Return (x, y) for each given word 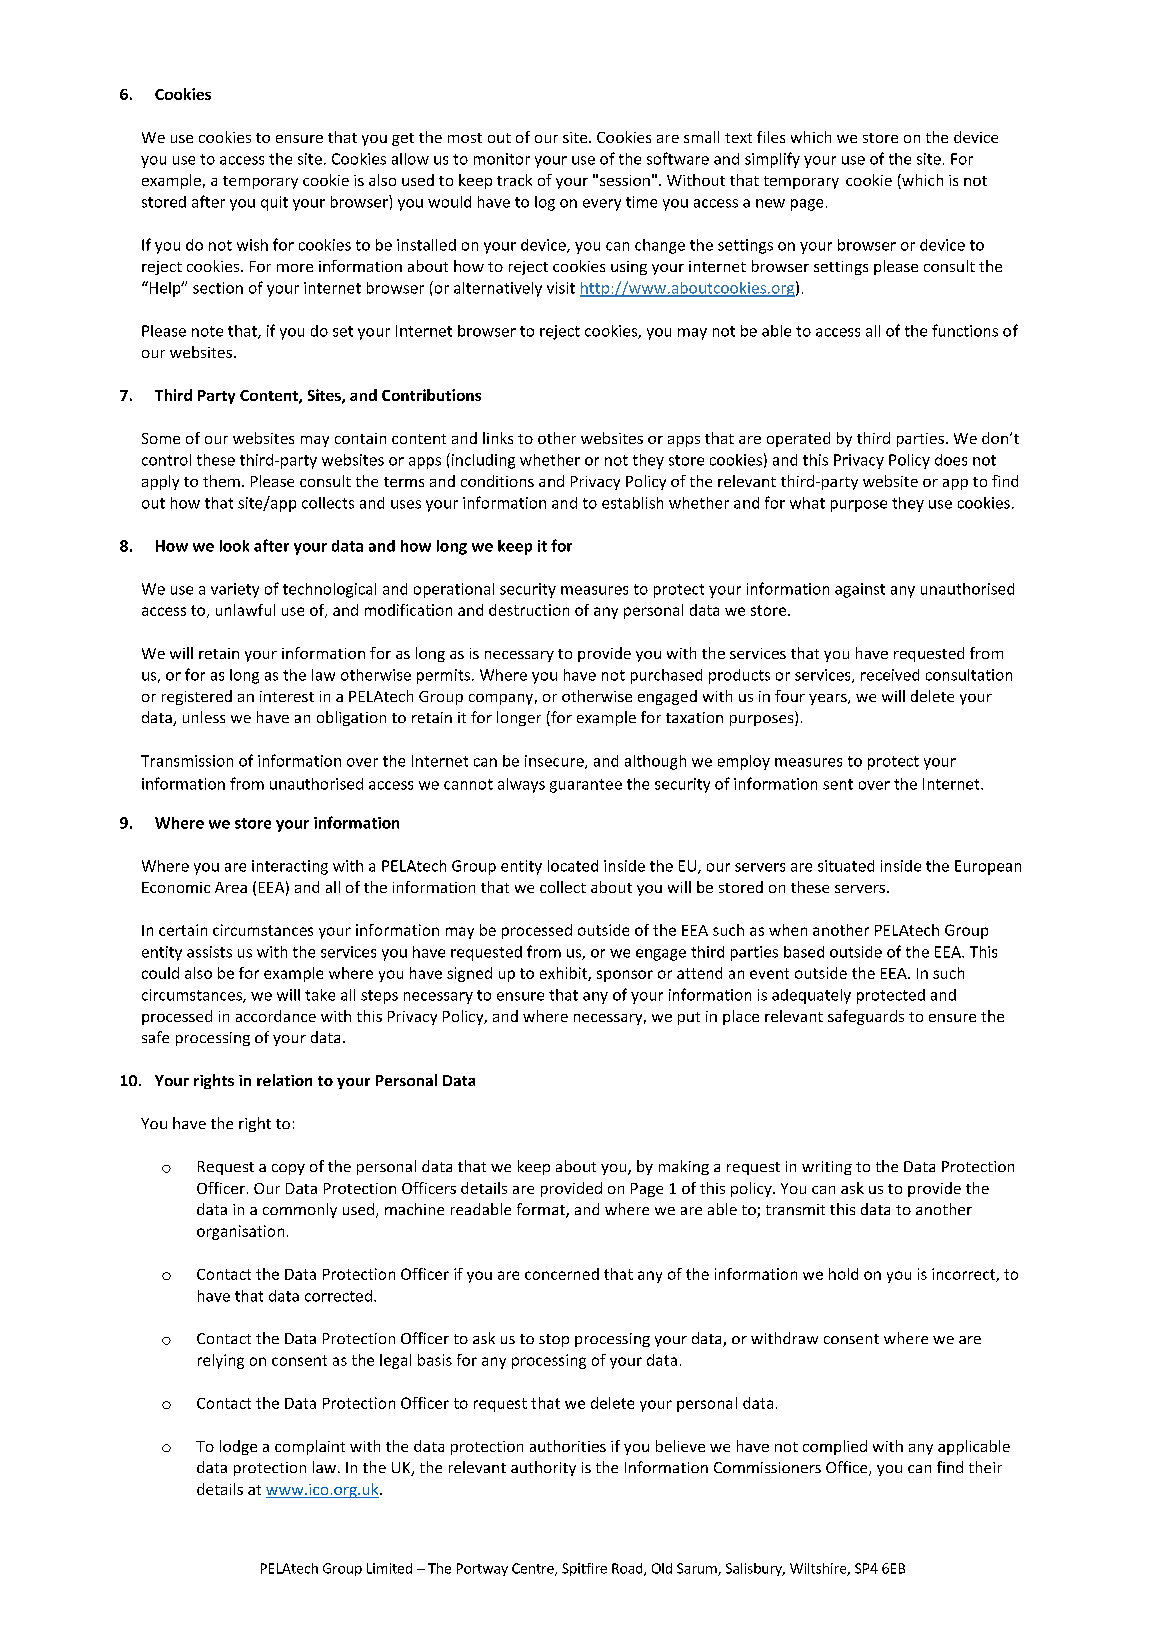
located (573, 866)
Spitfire (584, 1569)
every (602, 205)
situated (846, 866)
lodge (238, 1447)
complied (835, 1447)
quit (274, 203)
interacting (290, 867)
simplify (772, 160)
